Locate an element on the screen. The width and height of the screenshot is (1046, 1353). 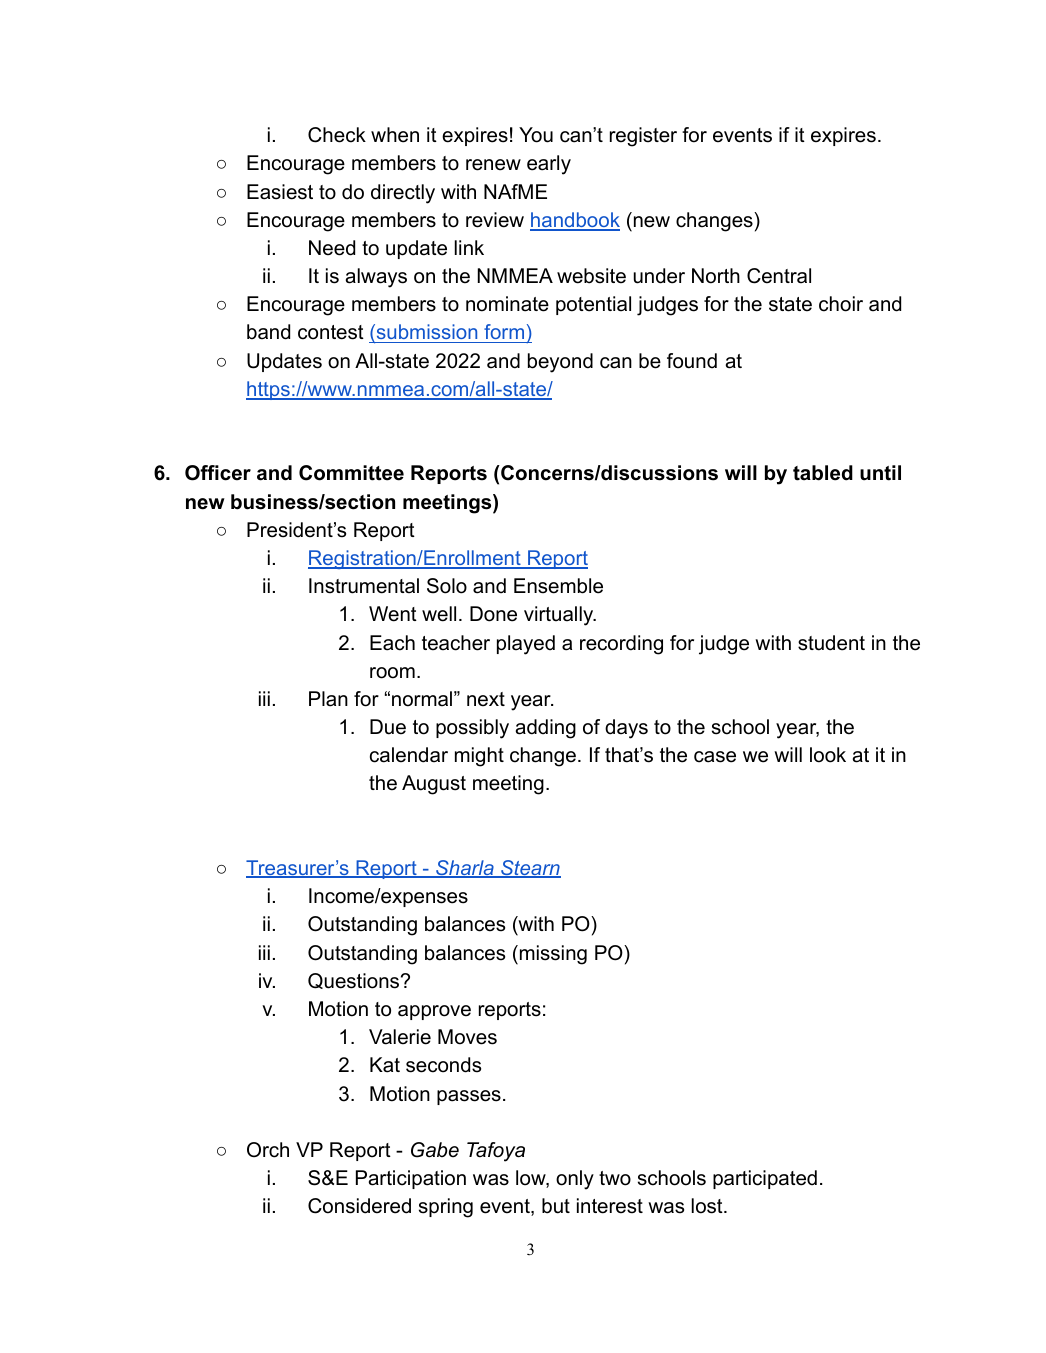
only is located at coordinates (575, 1180).
